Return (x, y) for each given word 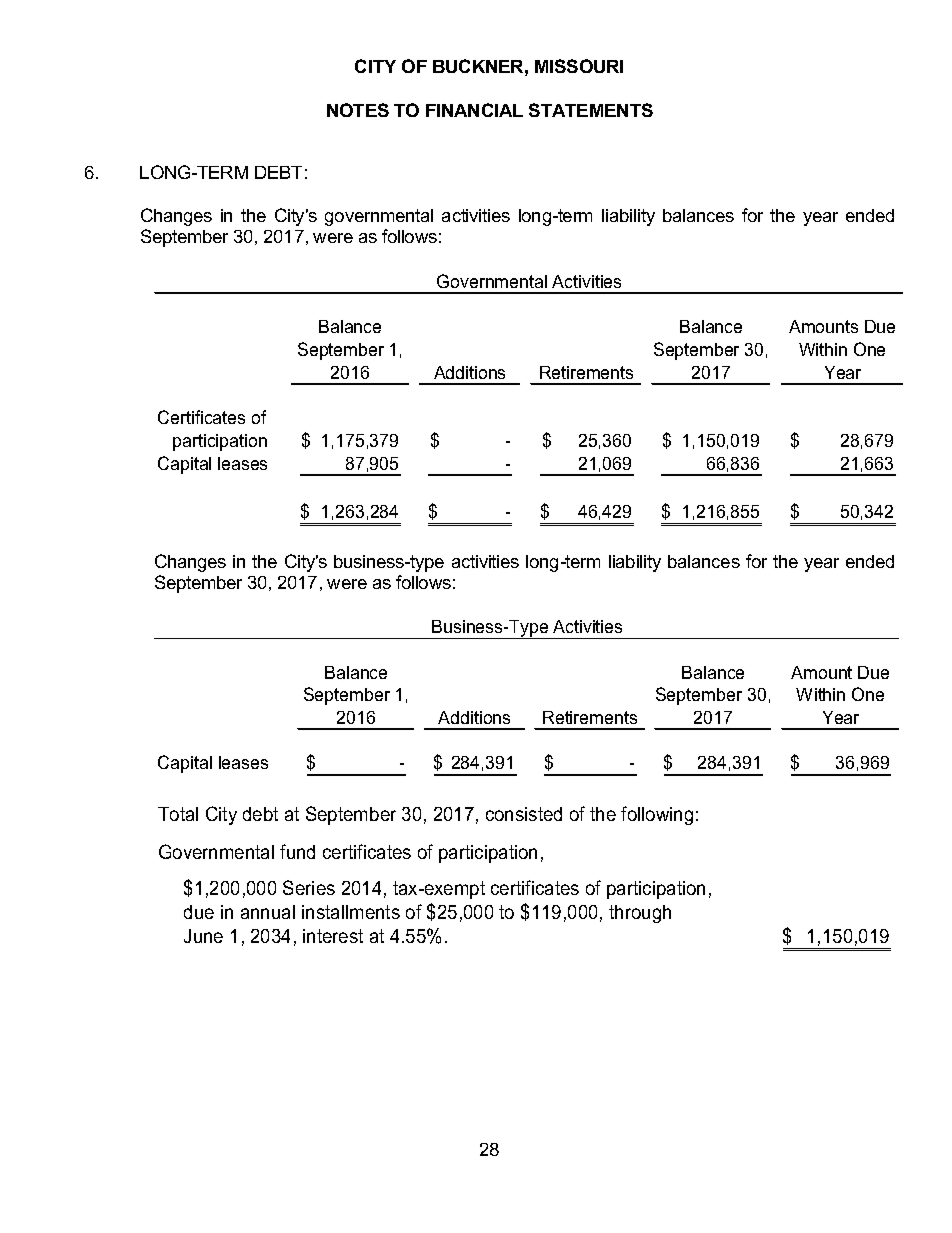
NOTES (358, 110)
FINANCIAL (474, 110)
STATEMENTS (591, 110)
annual (268, 912)
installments (351, 912)
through (640, 914)
